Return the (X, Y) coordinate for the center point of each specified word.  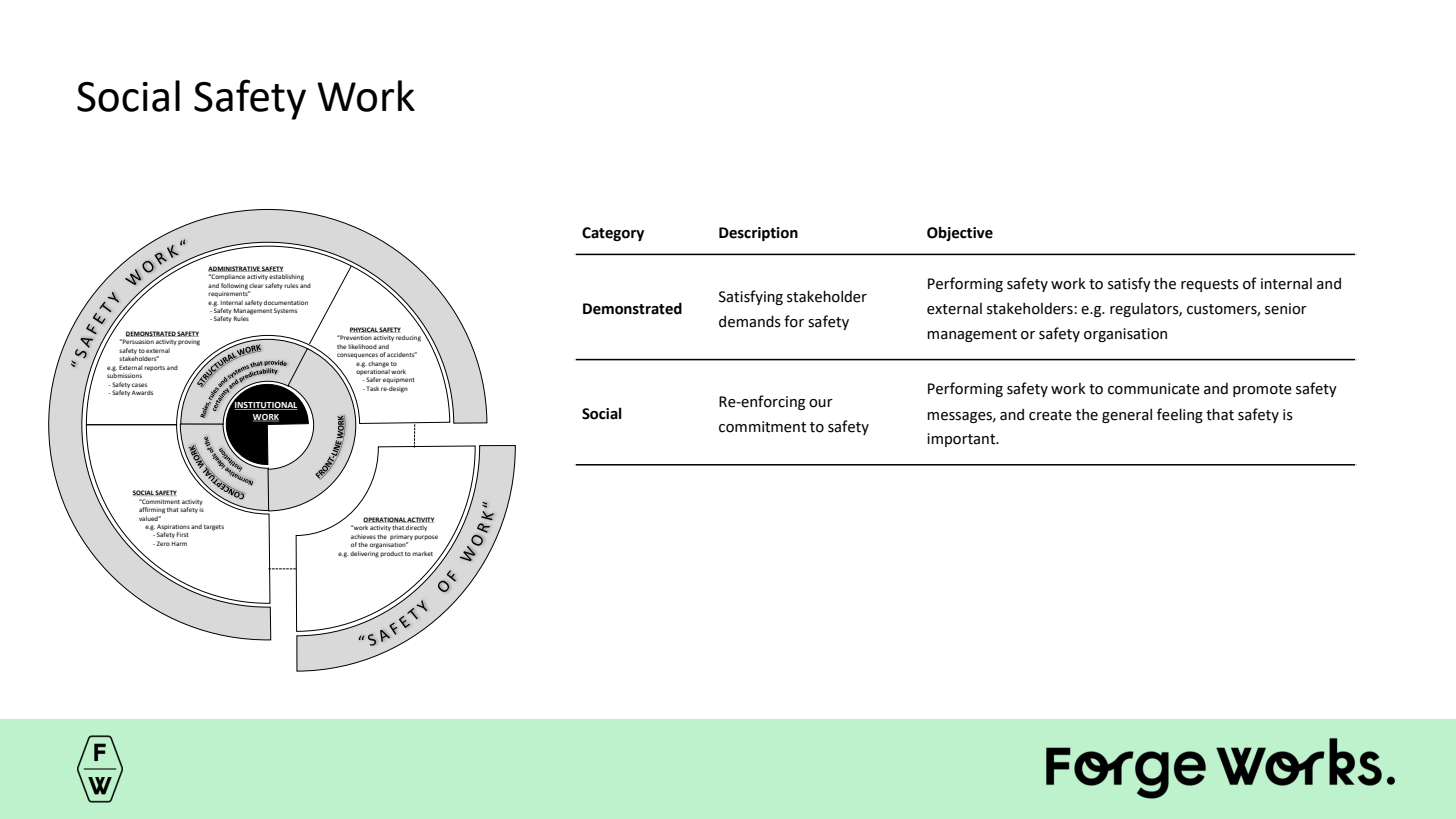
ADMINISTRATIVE (235, 269)
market (422, 553)
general (1127, 415)
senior (1286, 309)
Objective (960, 233)
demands (750, 321)
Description (758, 234)
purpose (426, 537)
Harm (179, 544)
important (962, 440)
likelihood (362, 346)
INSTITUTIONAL (265, 405)
